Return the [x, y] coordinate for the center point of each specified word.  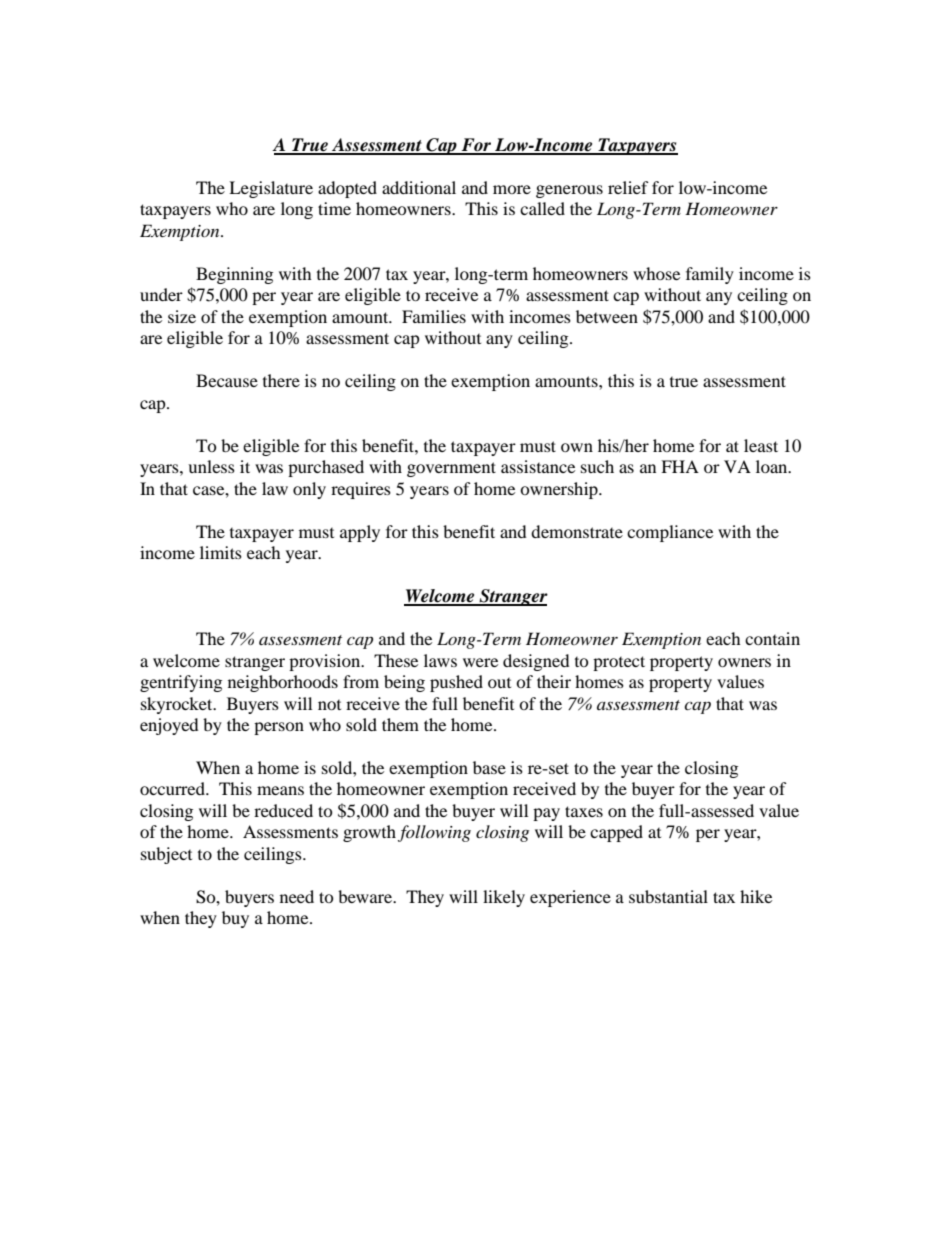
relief [628, 187]
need [297, 896]
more [512, 189]
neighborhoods [283, 683]
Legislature [271, 189]
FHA [680, 466]
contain [772, 638]
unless [211, 466]
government [451, 469]
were [480, 662]
